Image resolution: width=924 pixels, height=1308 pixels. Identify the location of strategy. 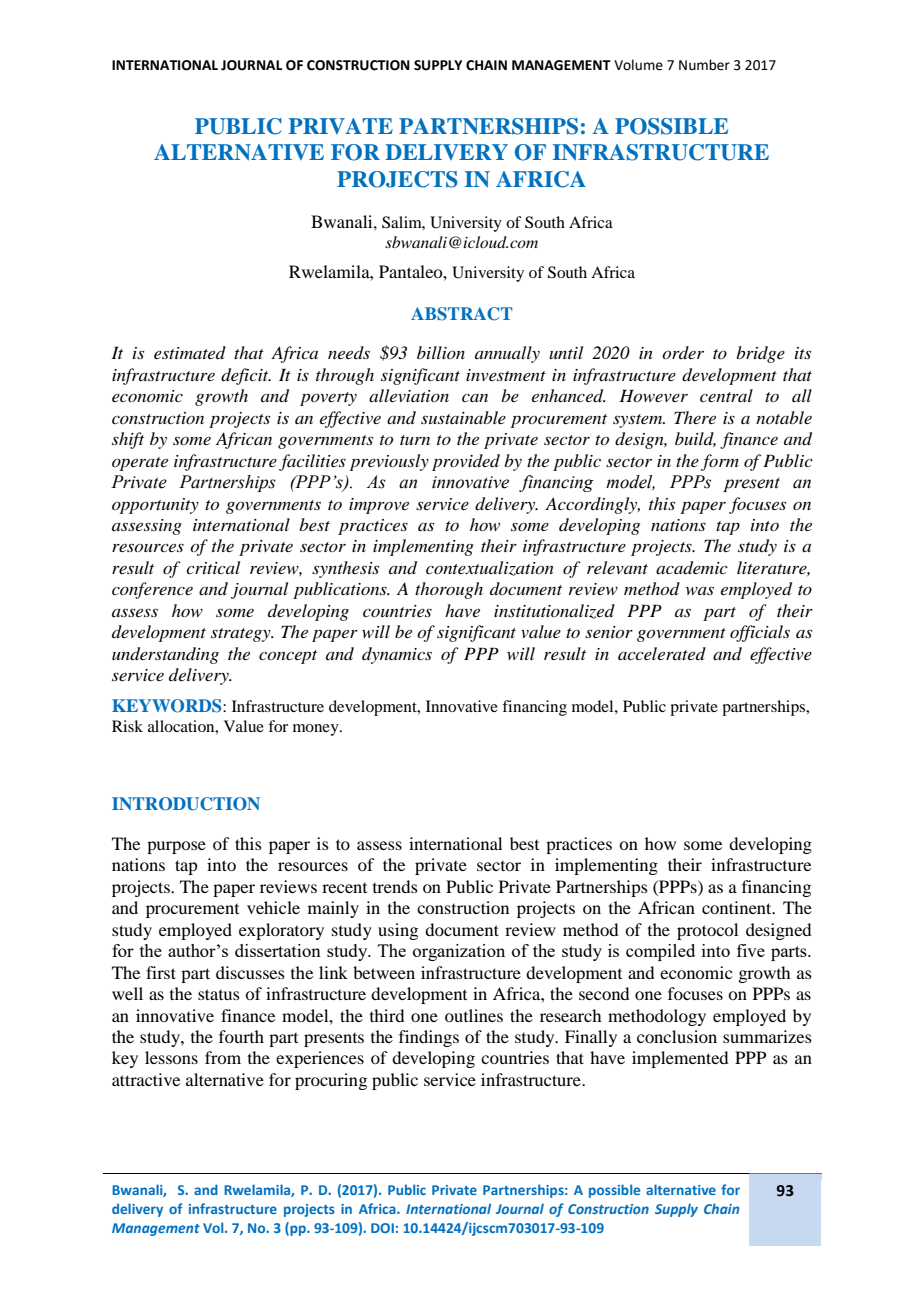
(242, 635).
